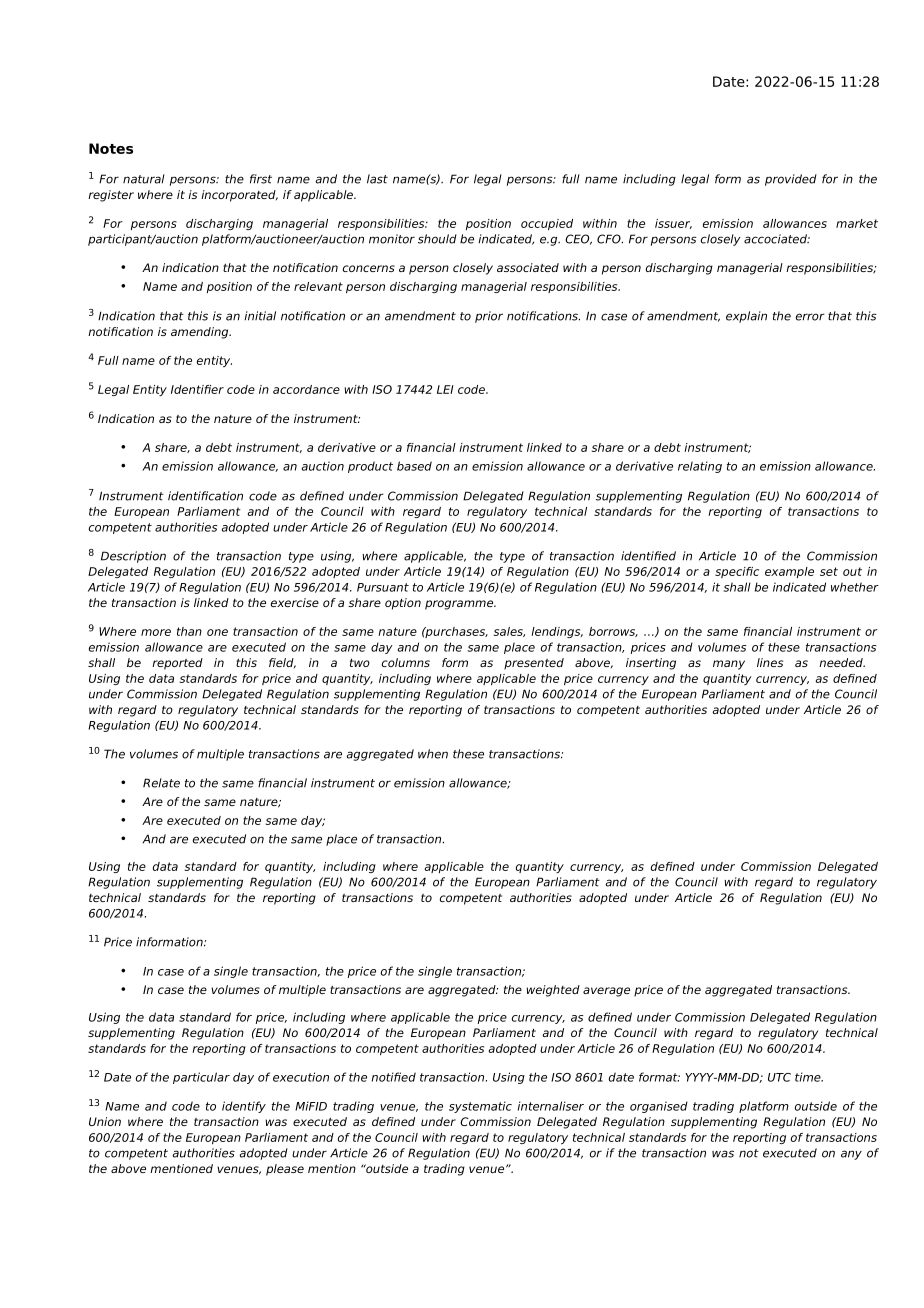  What do you see at coordinates (547, 224) in the screenshot?
I see `occupied` at bounding box center [547, 224].
